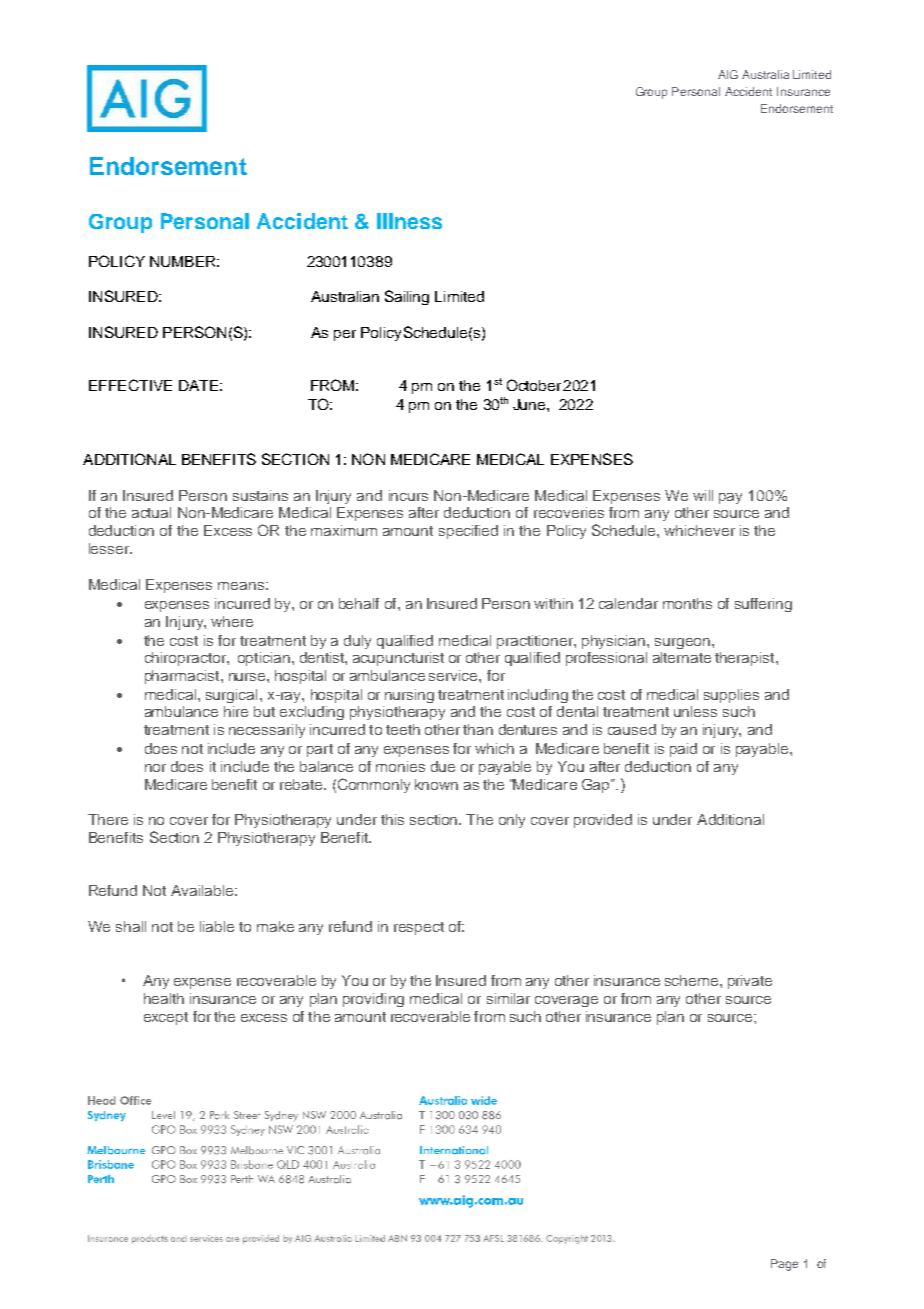  What do you see at coordinates (468, 532) in the document?
I see `specified` at bounding box center [468, 532].
